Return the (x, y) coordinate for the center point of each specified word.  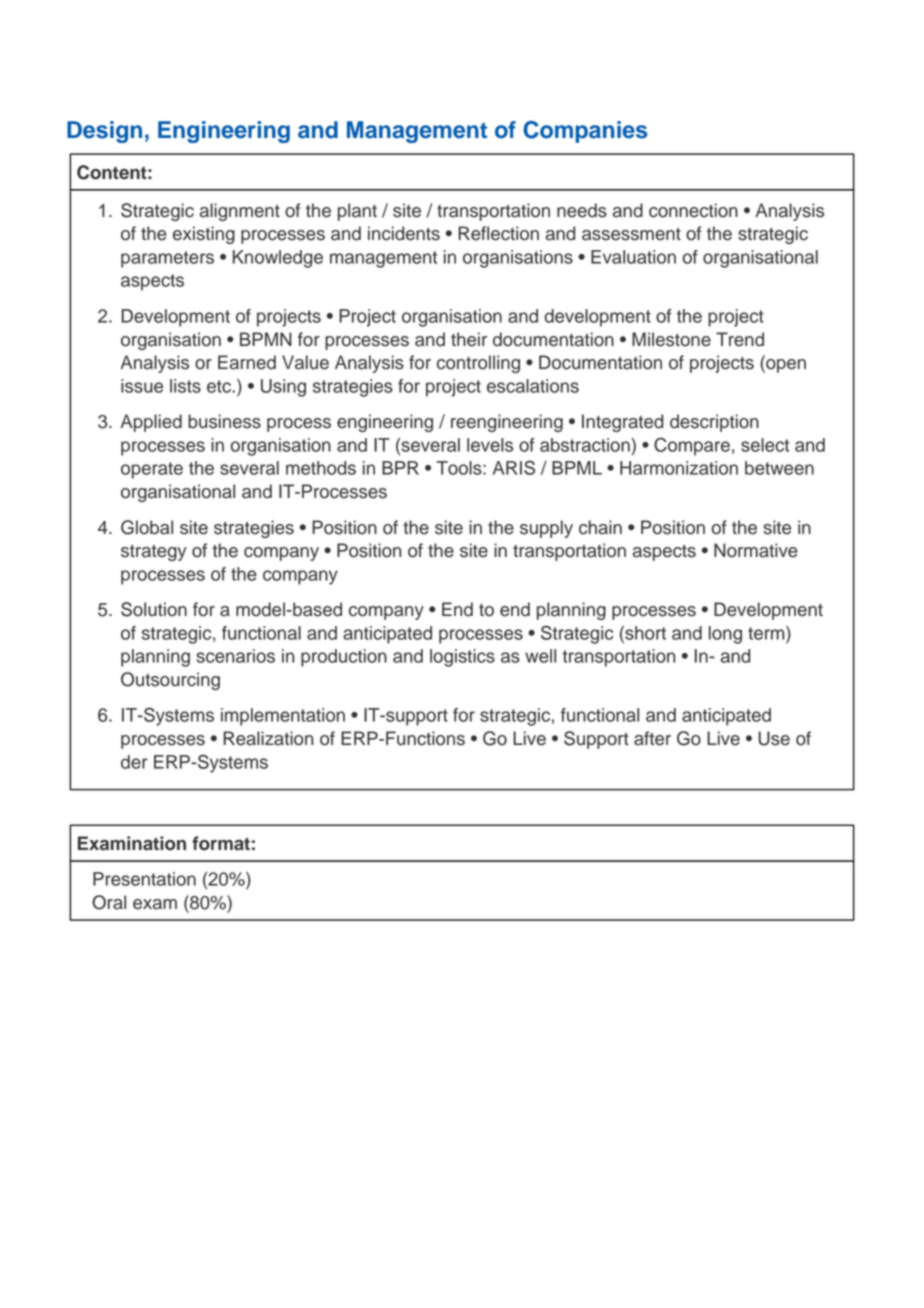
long (725, 635)
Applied (151, 423)
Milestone (671, 339)
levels (490, 445)
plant (357, 212)
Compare (692, 446)
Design (104, 132)
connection (693, 210)
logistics (462, 658)
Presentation (144, 879)
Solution (154, 609)
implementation (283, 717)
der (134, 762)
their (469, 339)
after (652, 738)
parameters (167, 259)
